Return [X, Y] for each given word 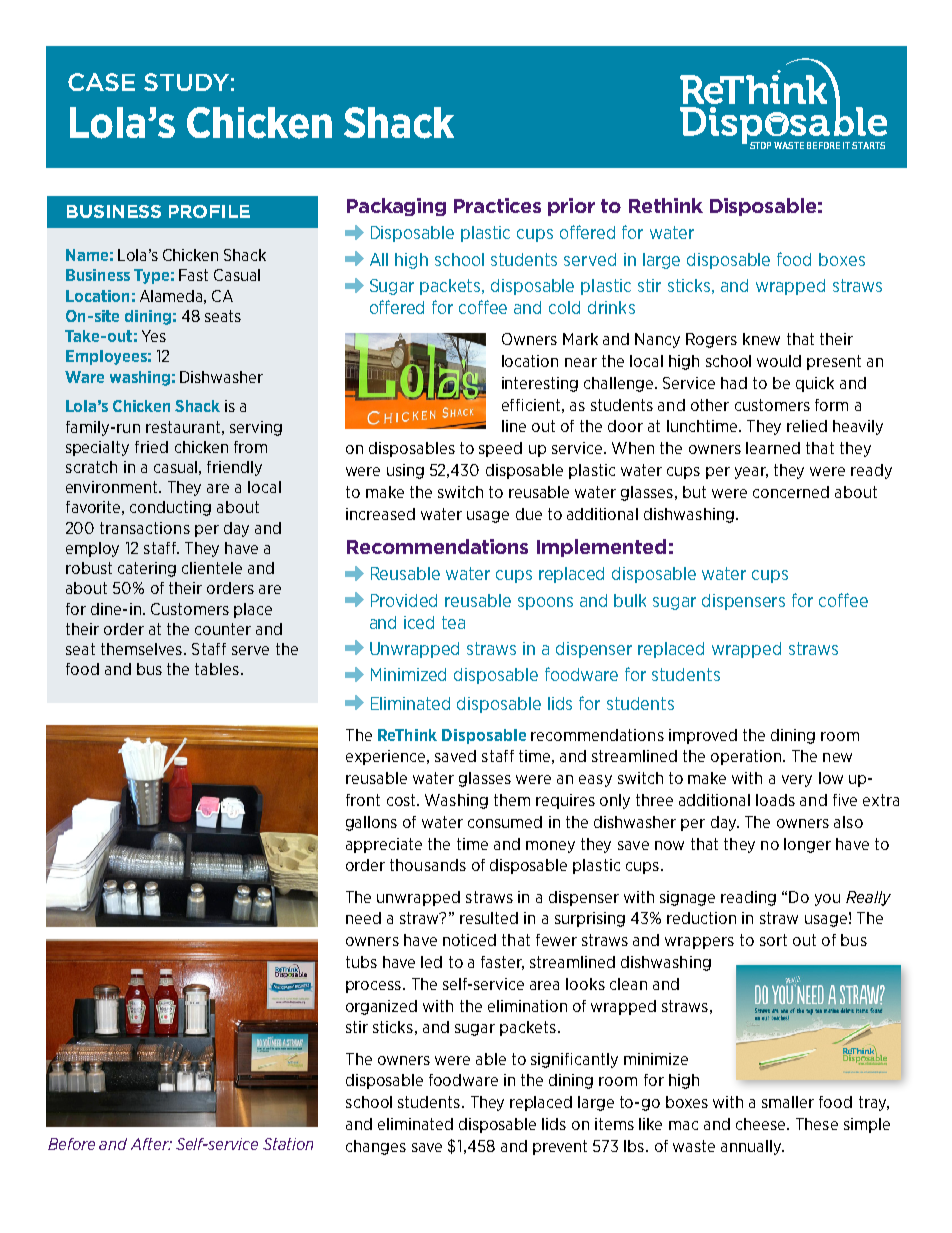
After [151, 1144]
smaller [788, 1102]
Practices [497, 205]
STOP [760, 145]
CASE [101, 82]
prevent [560, 1147]
